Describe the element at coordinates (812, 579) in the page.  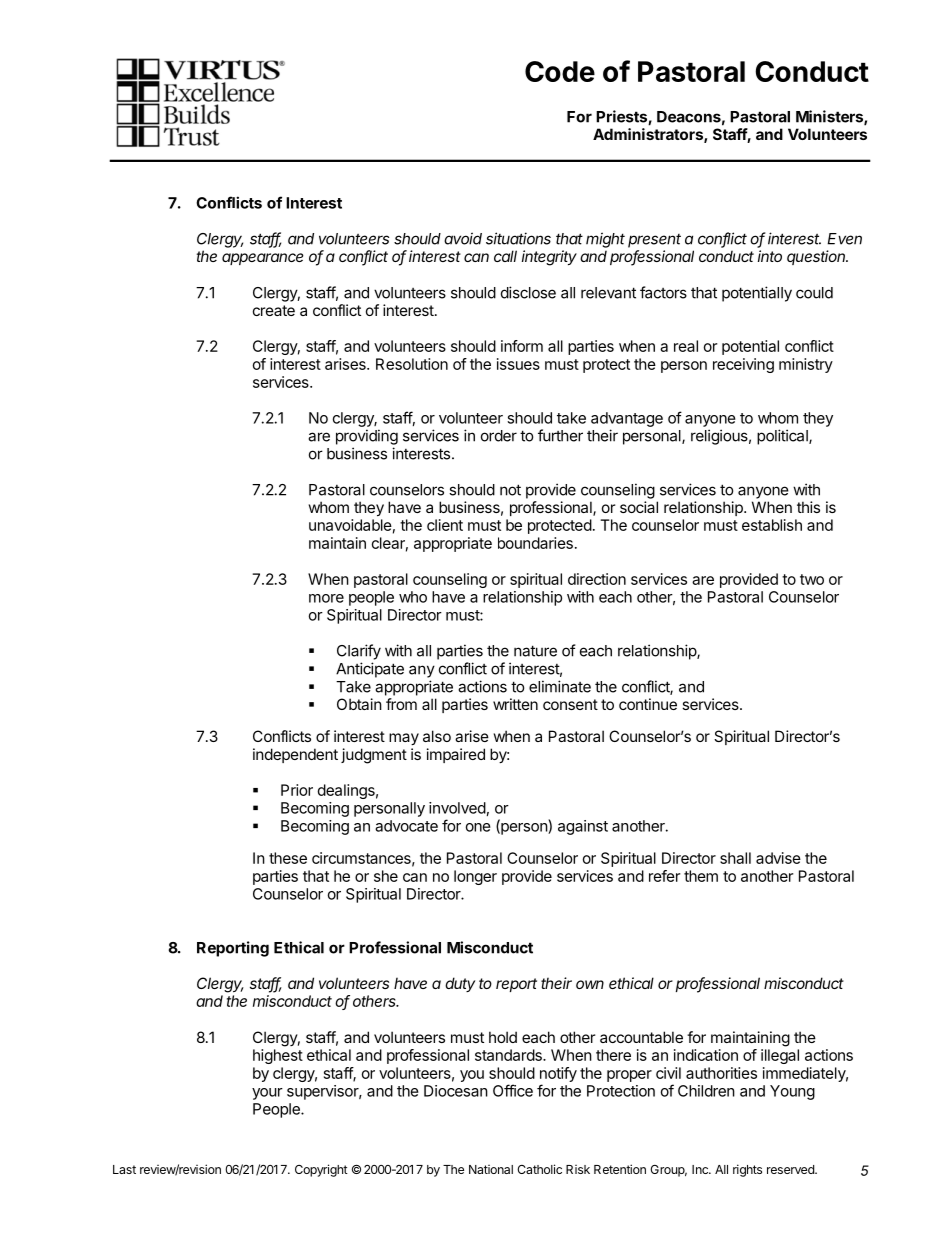
I see `two` at that location.
